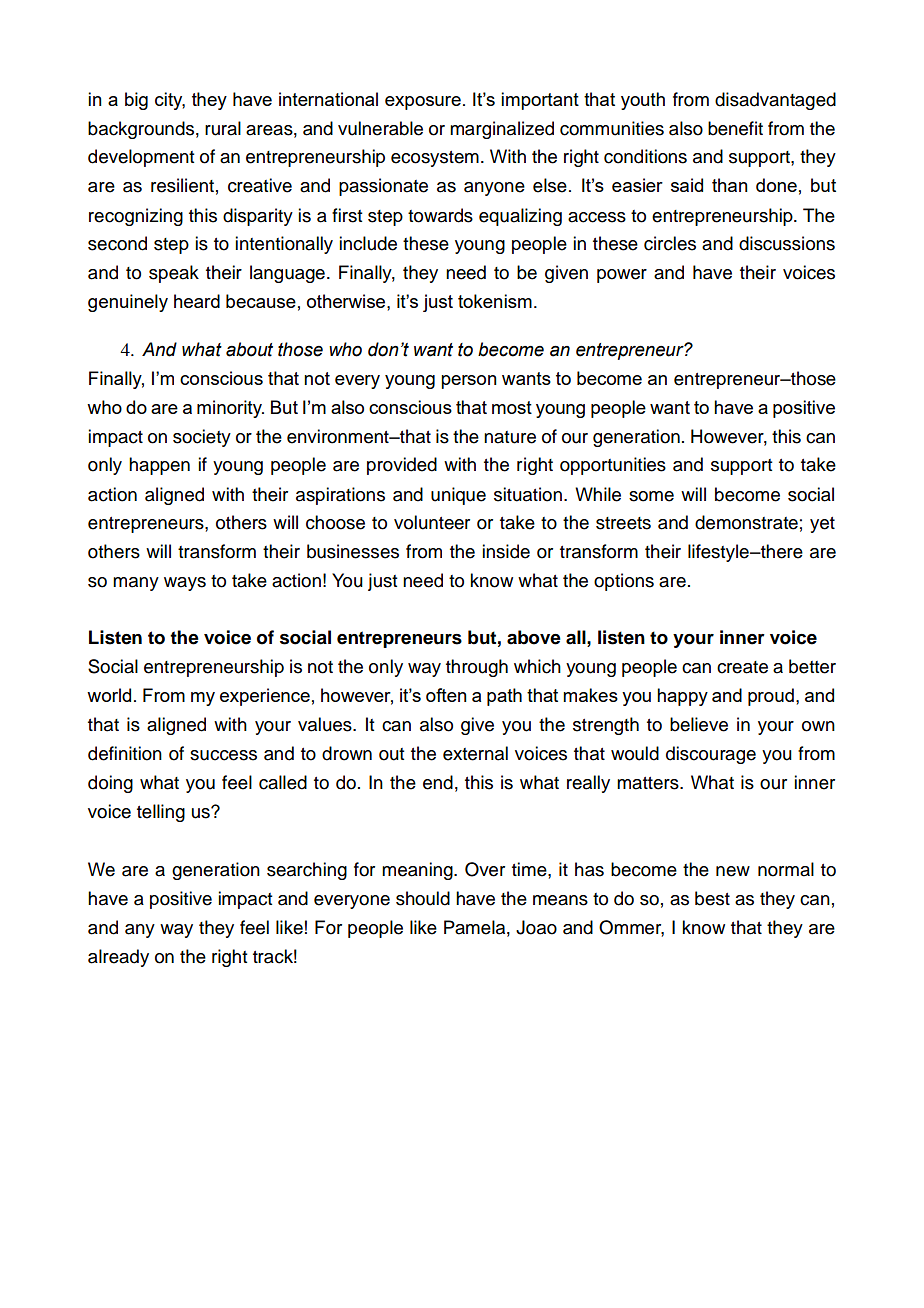 Image resolution: width=924 pixels, height=1308 pixels. What do you see at coordinates (432, 522) in the page?
I see `volunteer` at bounding box center [432, 522].
